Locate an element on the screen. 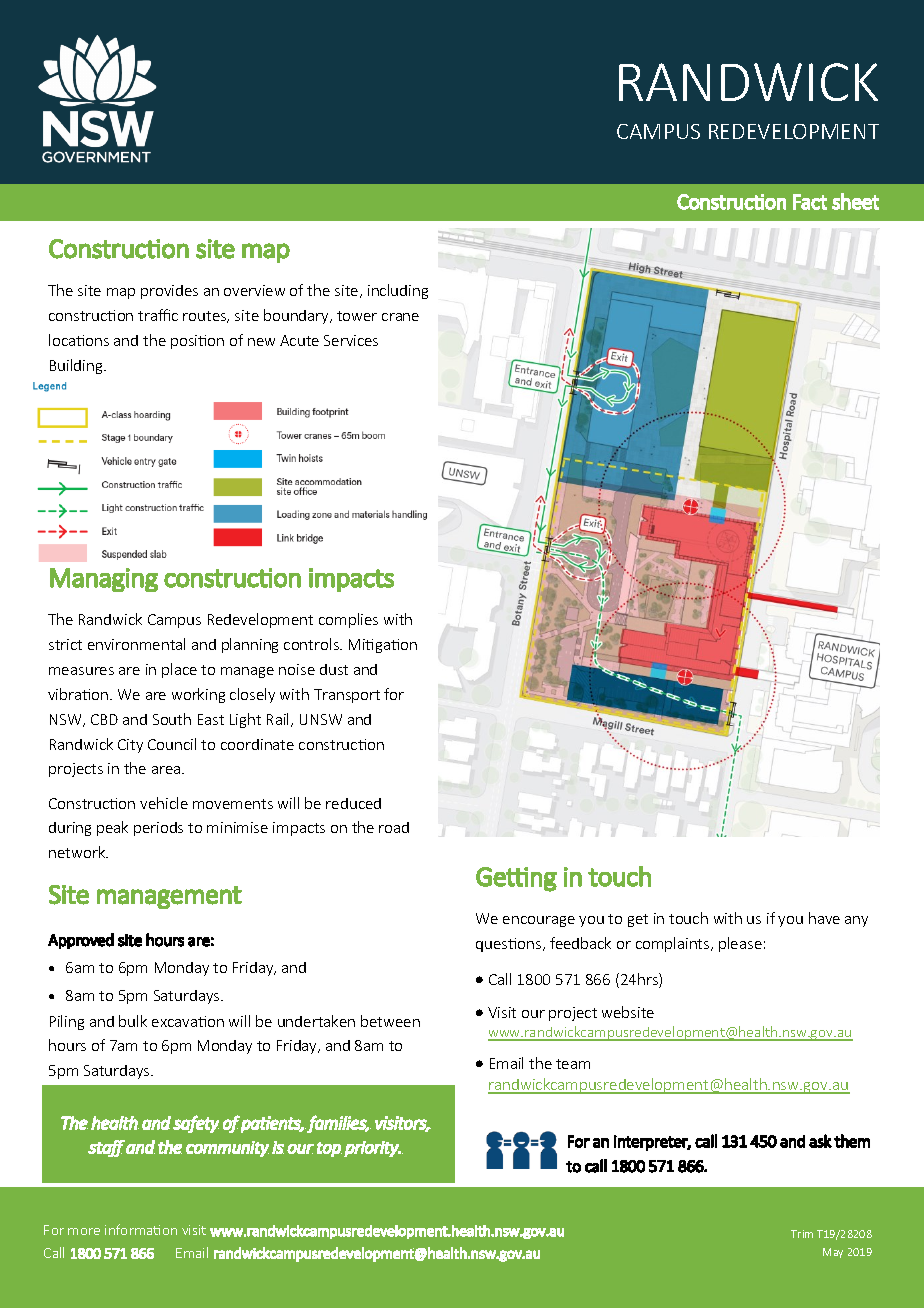 This screenshot has height=1308, width=924. Trim is located at coordinates (802, 1234).
